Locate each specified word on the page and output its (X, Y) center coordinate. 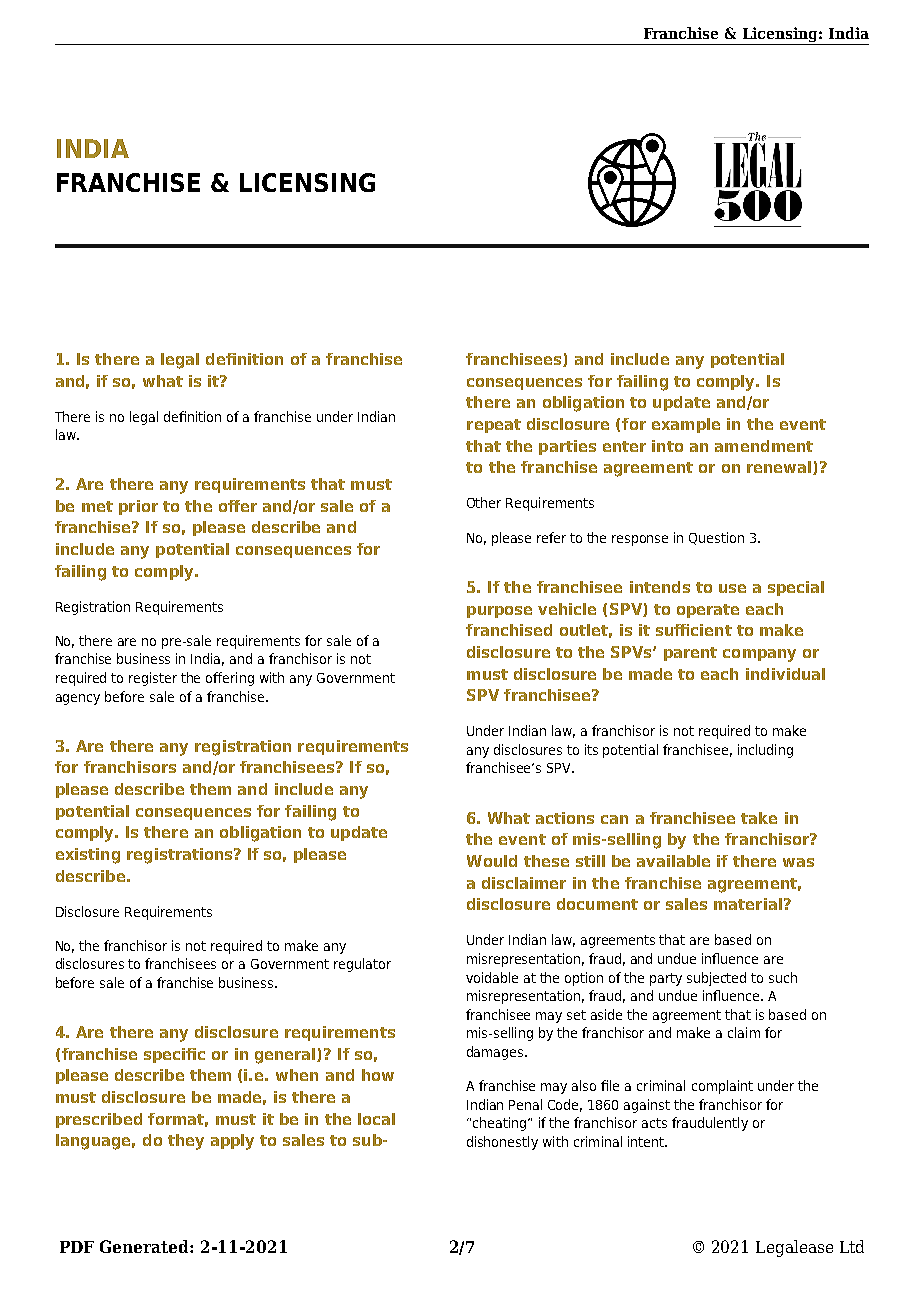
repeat (494, 426)
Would (492, 861)
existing (88, 856)
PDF (77, 1247)
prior (138, 507)
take (759, 818)
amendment (764, 446)
